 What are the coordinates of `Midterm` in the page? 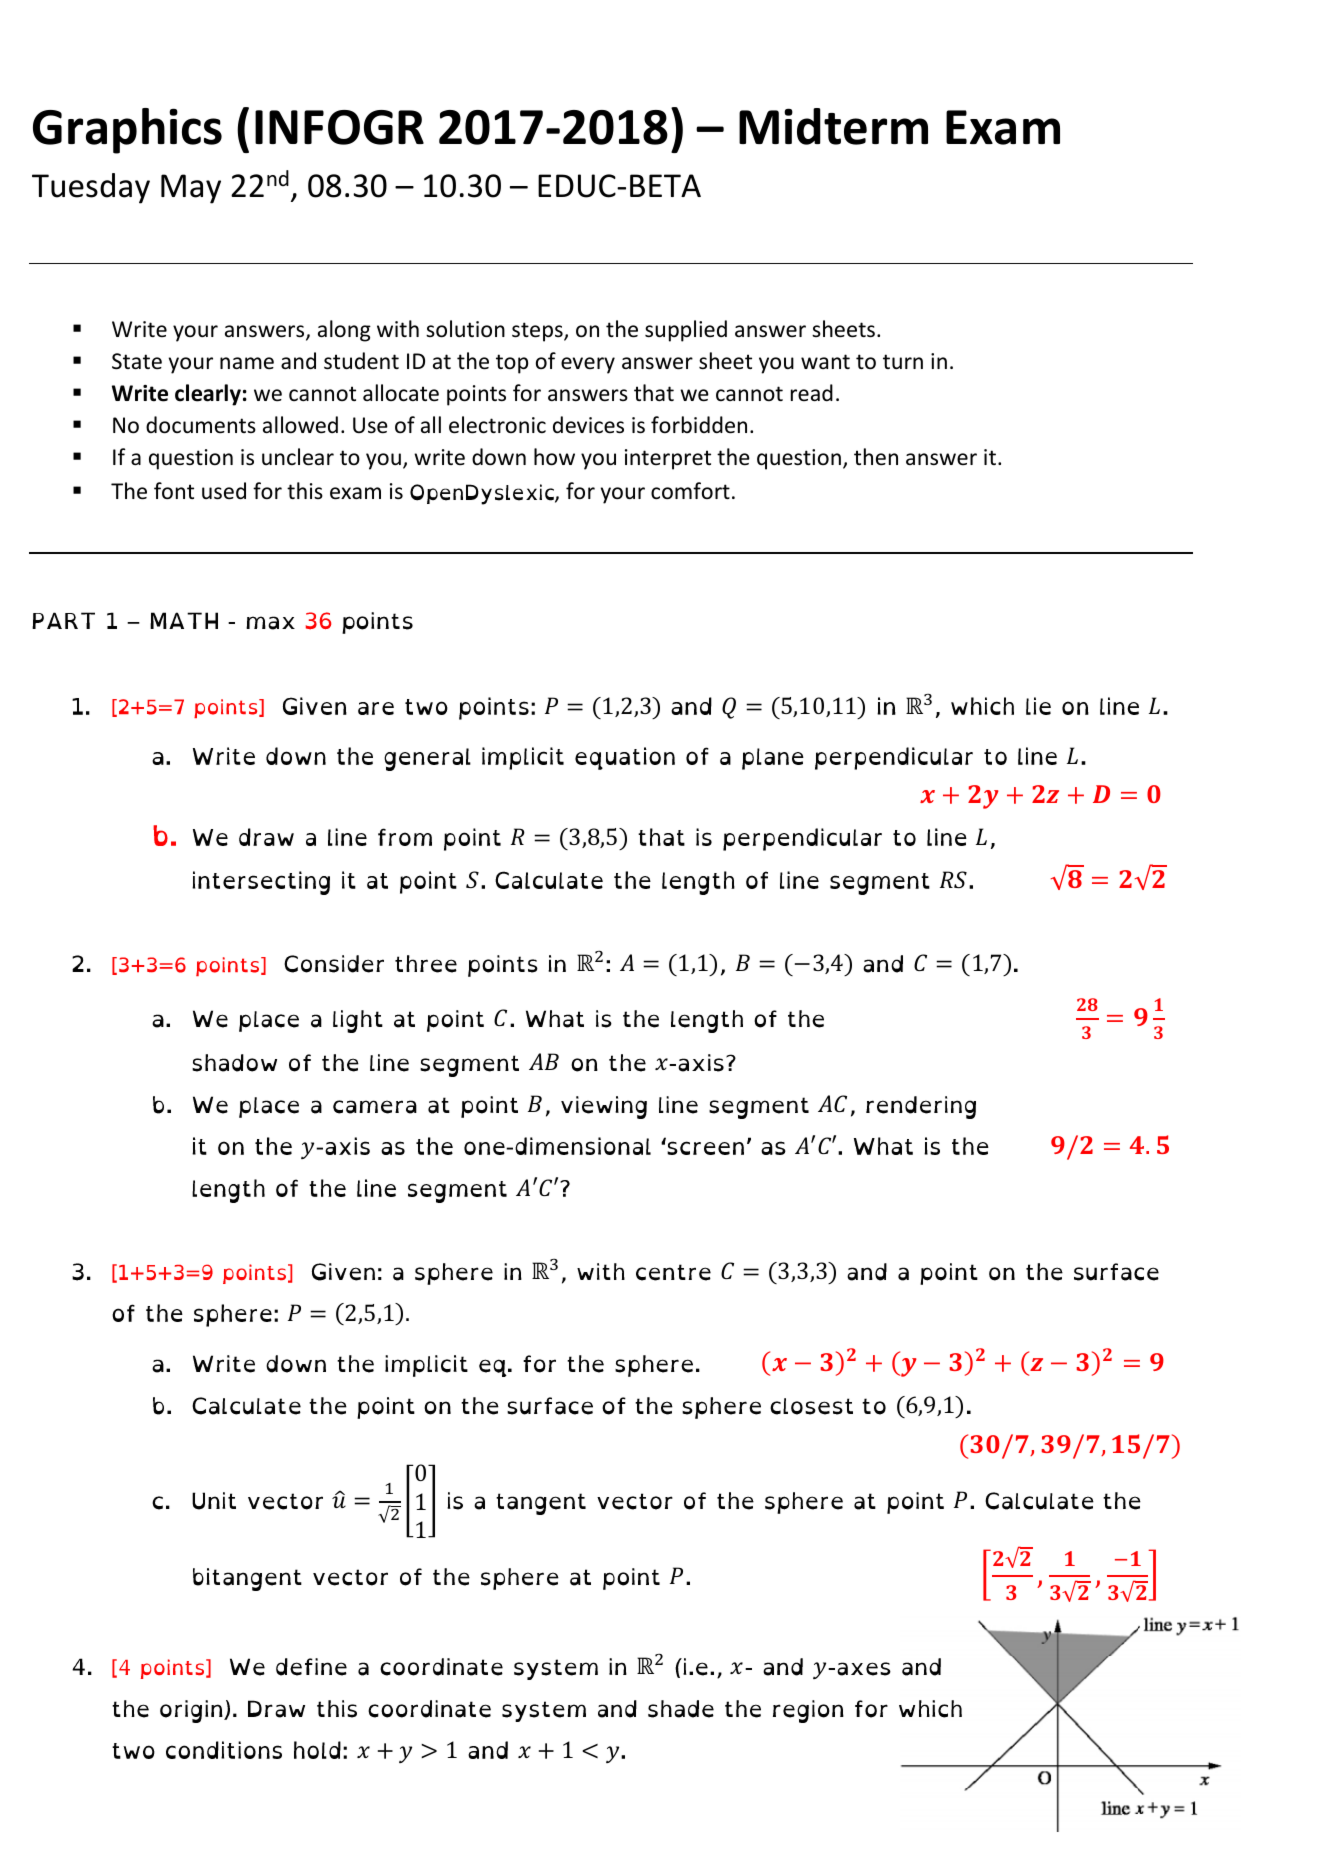 It's located at (833, 126).
